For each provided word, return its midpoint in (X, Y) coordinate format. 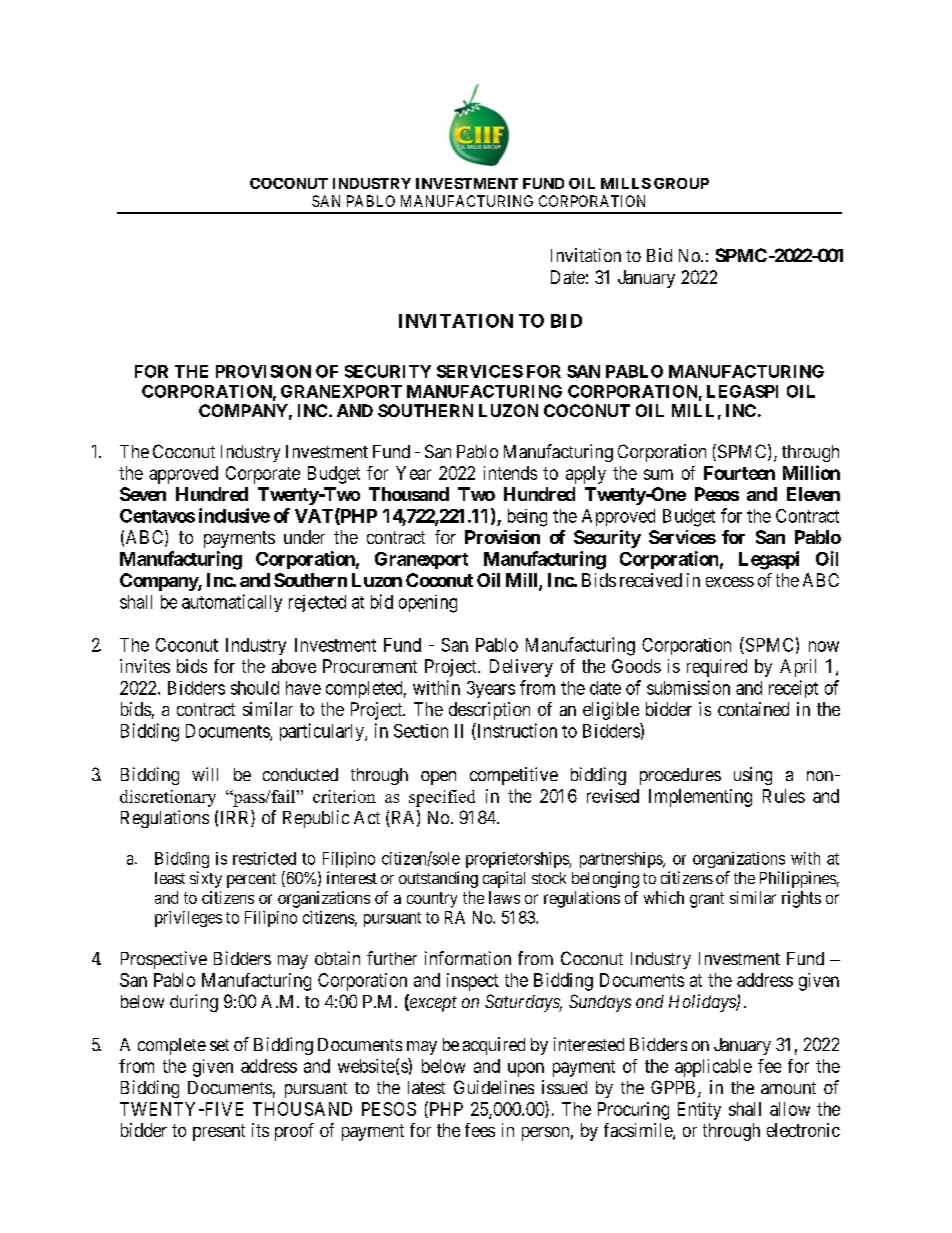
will (205, 774)
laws (504, 897)
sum (658, 474)
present (219, 1132)
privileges (188, 919)
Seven (143, 494)
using (753, 776)
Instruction (516, 731)
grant (707, 900)
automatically (232, 603)
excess (730, 582)
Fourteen (739, 473)
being (527, 518)
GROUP (681, 183)
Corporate (263, 475)
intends (510, 473)
